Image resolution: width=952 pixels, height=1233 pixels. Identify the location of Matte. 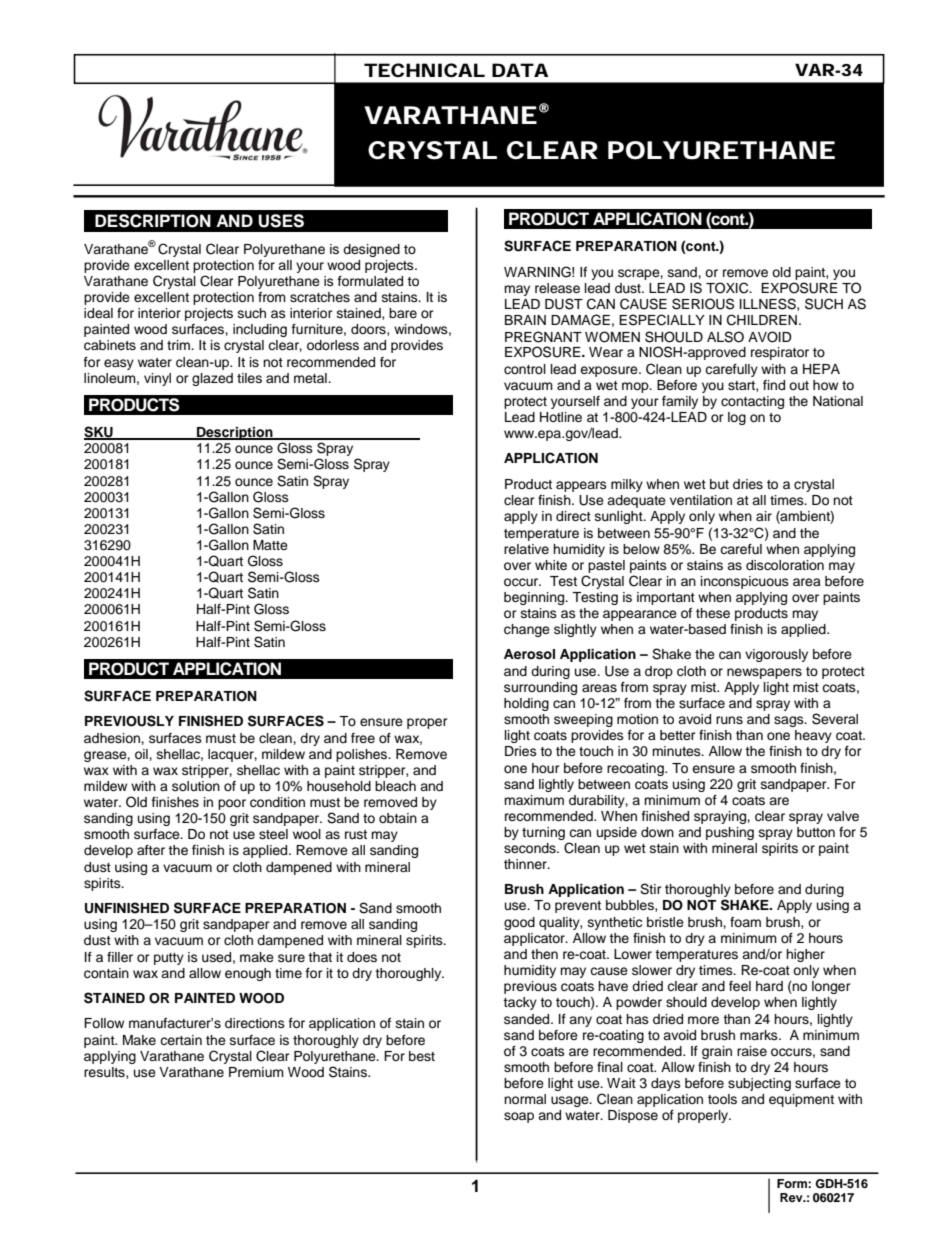
(270, 545).
